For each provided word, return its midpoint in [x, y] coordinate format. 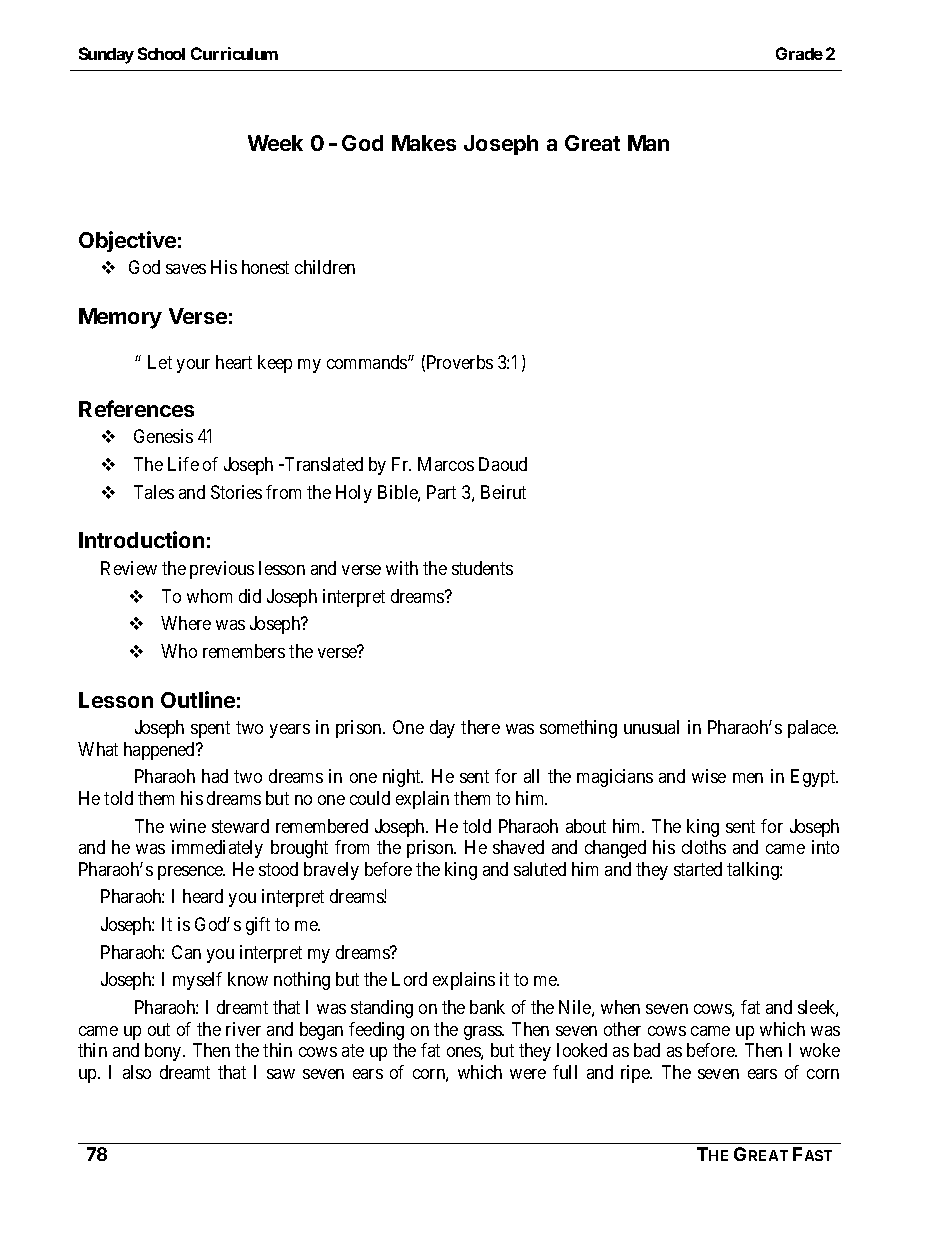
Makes [424, 143]
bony [164, 1052]
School [161, 53]
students [482, 568]
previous [222, 570]
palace [812, 729]
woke [820, 1050]
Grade [799, 53]
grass [483, 1033]
